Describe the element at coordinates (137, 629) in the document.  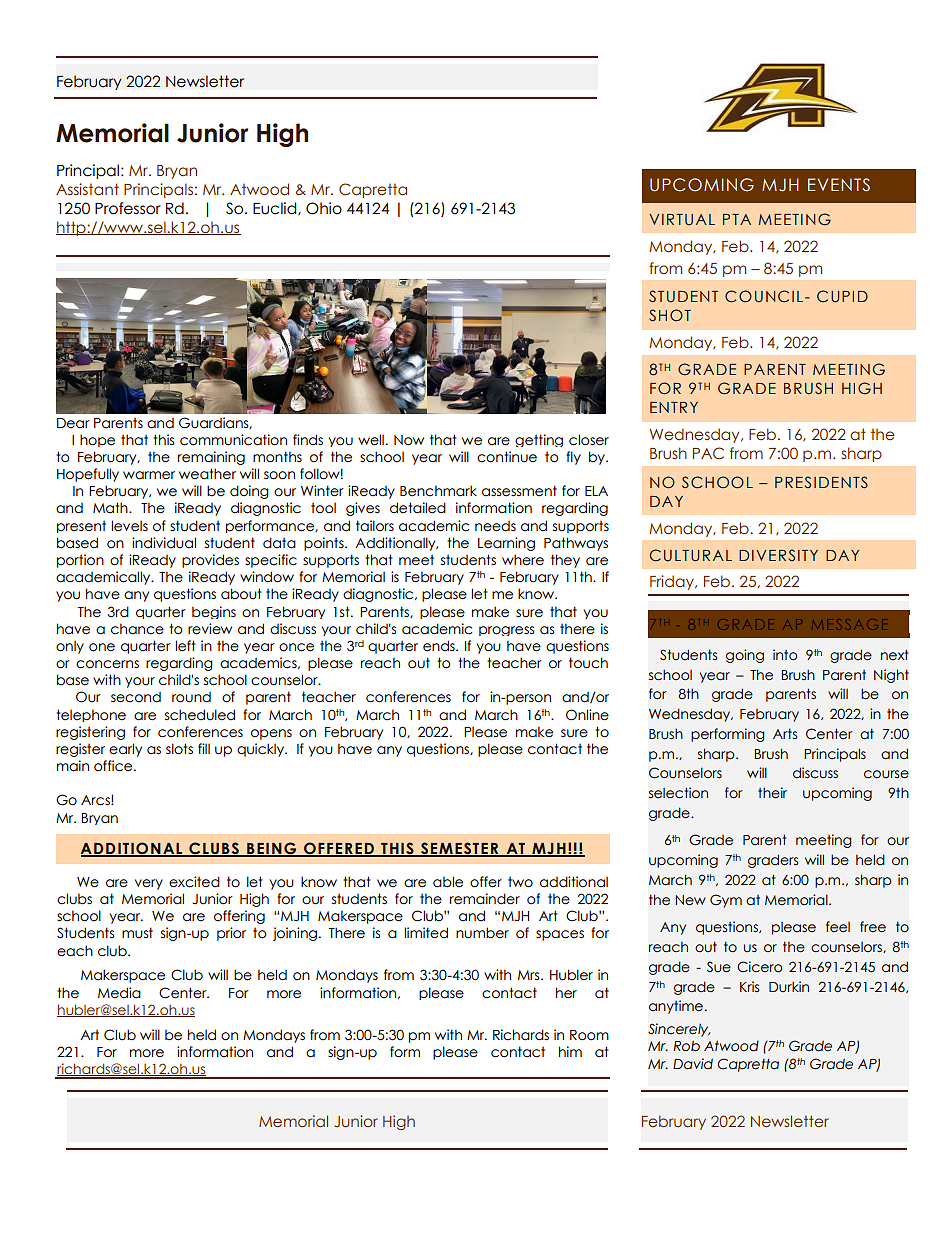
I see `chance` at that location.
